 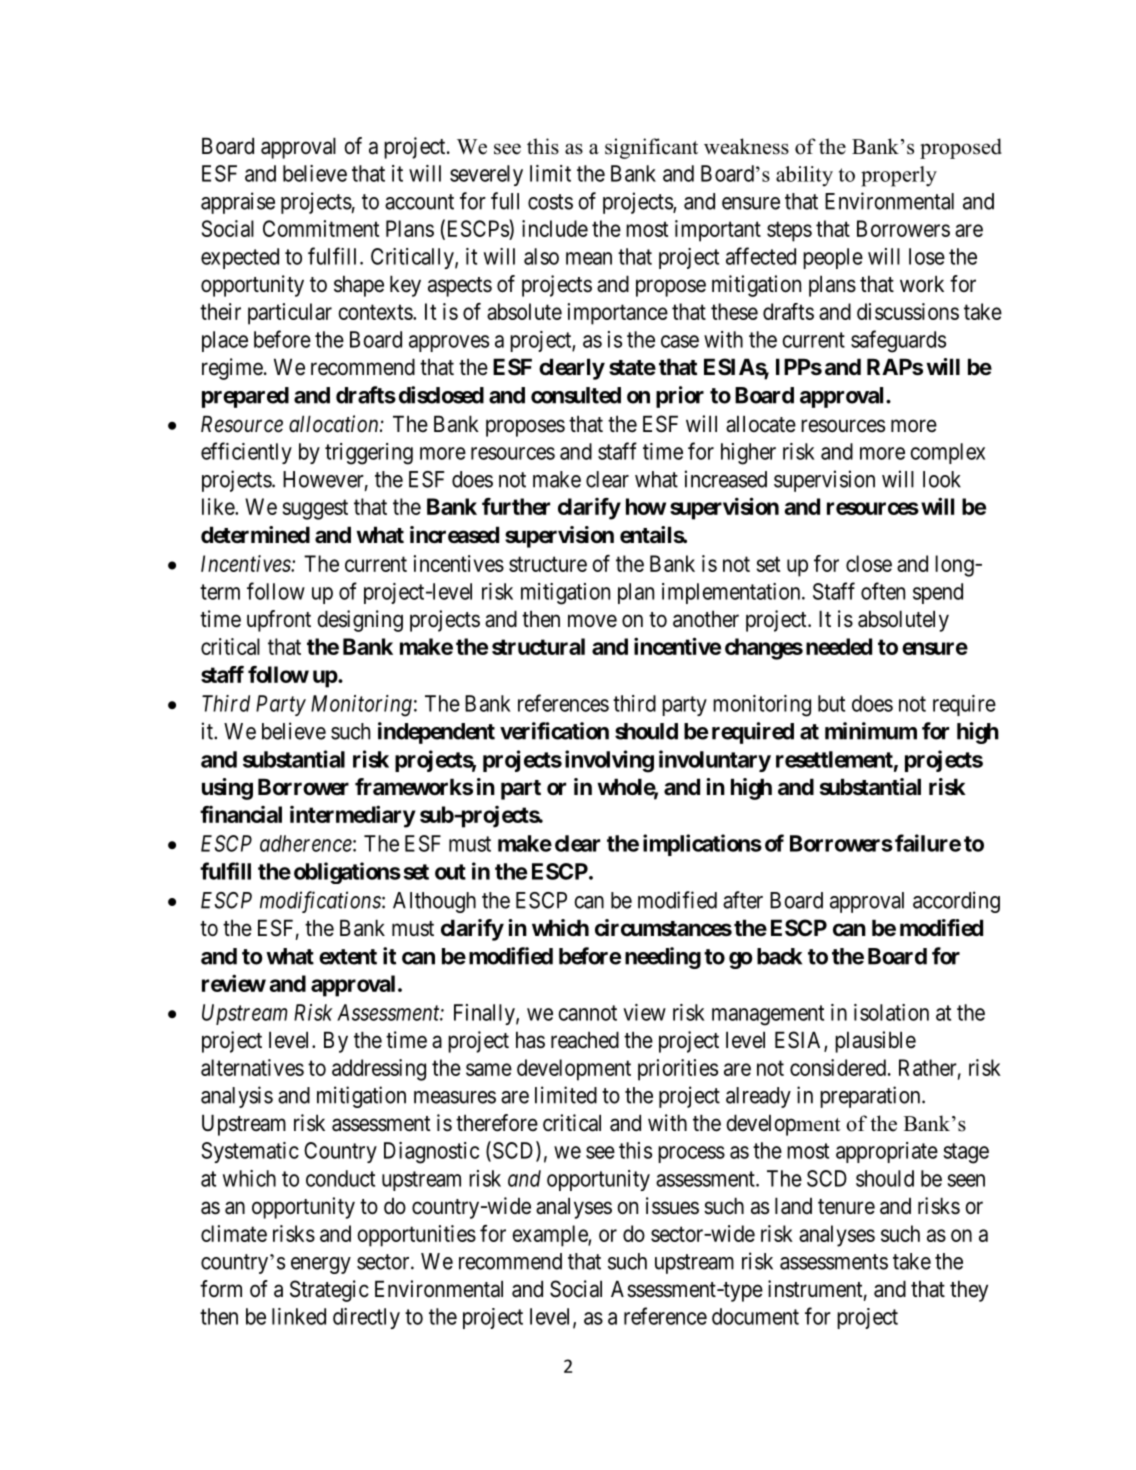 What do you see at coordinates (550, 202) in the page?
I see `costs` at bounding box center [550, 202].
